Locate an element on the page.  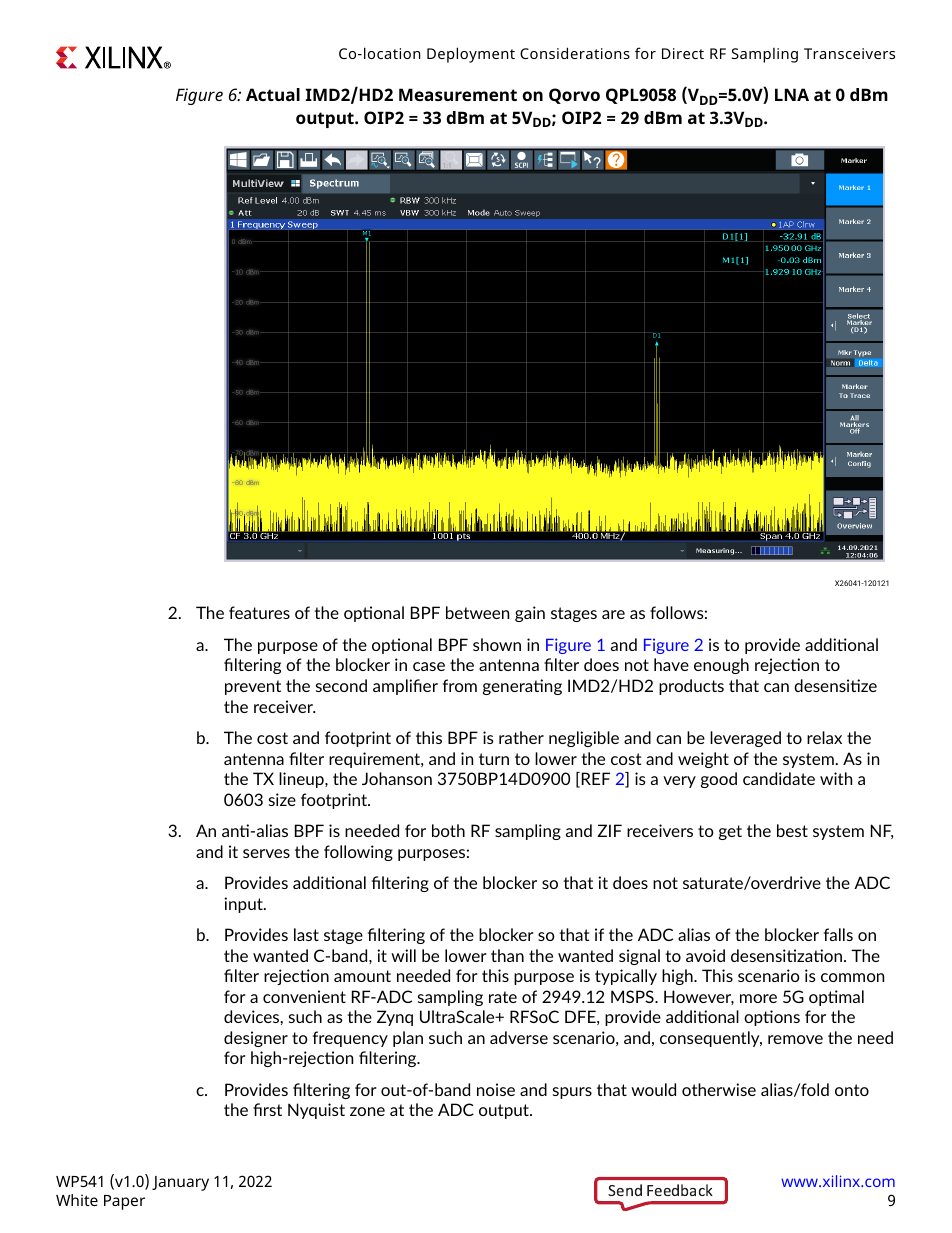
between is located at coordinates (477, 612).
